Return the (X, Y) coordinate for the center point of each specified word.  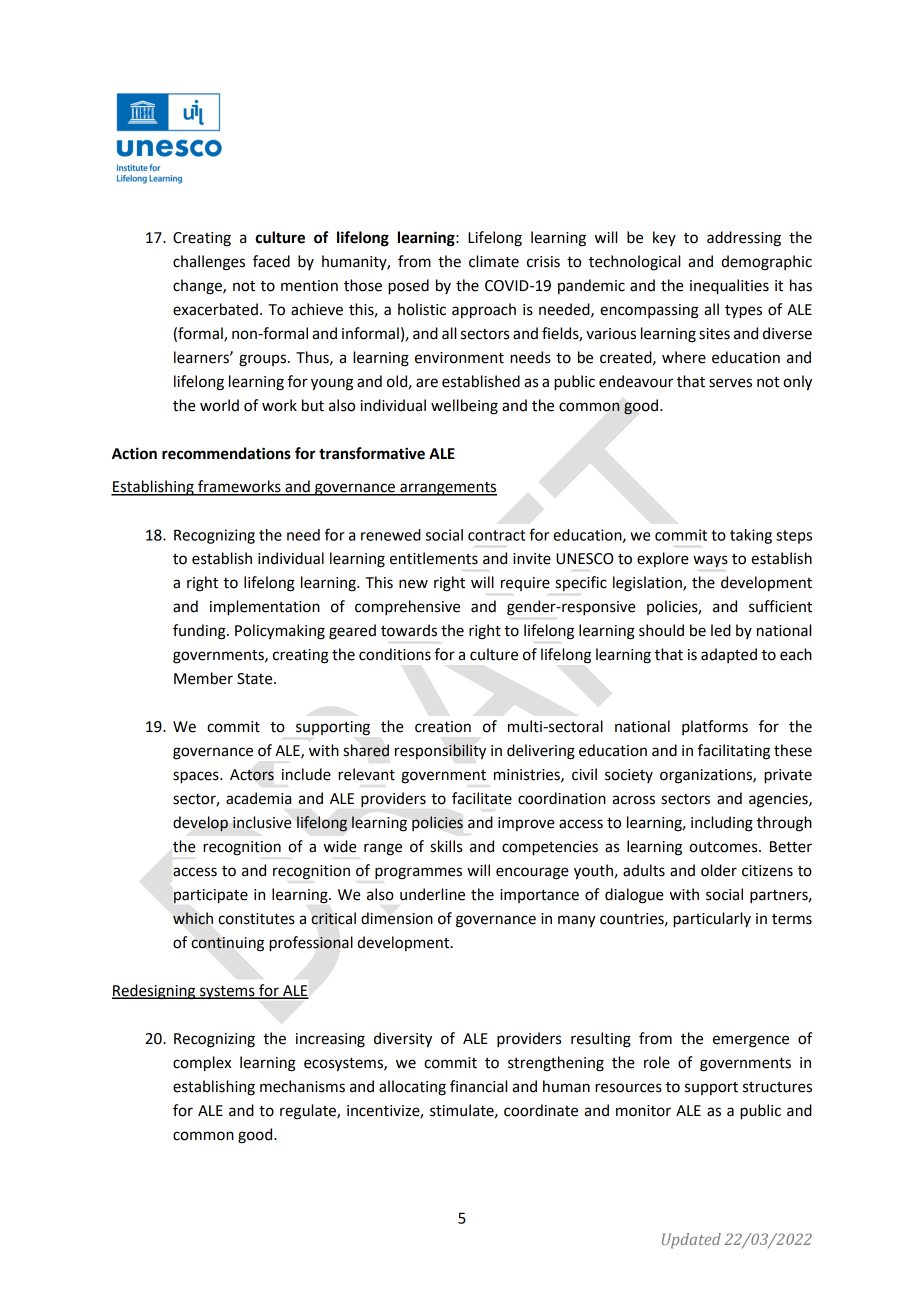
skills (446, 846)
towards (409, 630)
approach (484, 311)
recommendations (226, 453)
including (722, 824)
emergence (751, 1041)
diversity (403, 1040)
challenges (209, 263)
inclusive (262, 822)
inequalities (729, 287)
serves (730, 383)
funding (200, 632)
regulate (309, 1112)
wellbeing (464, 407)
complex (202, 1064)
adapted (729, 655)
